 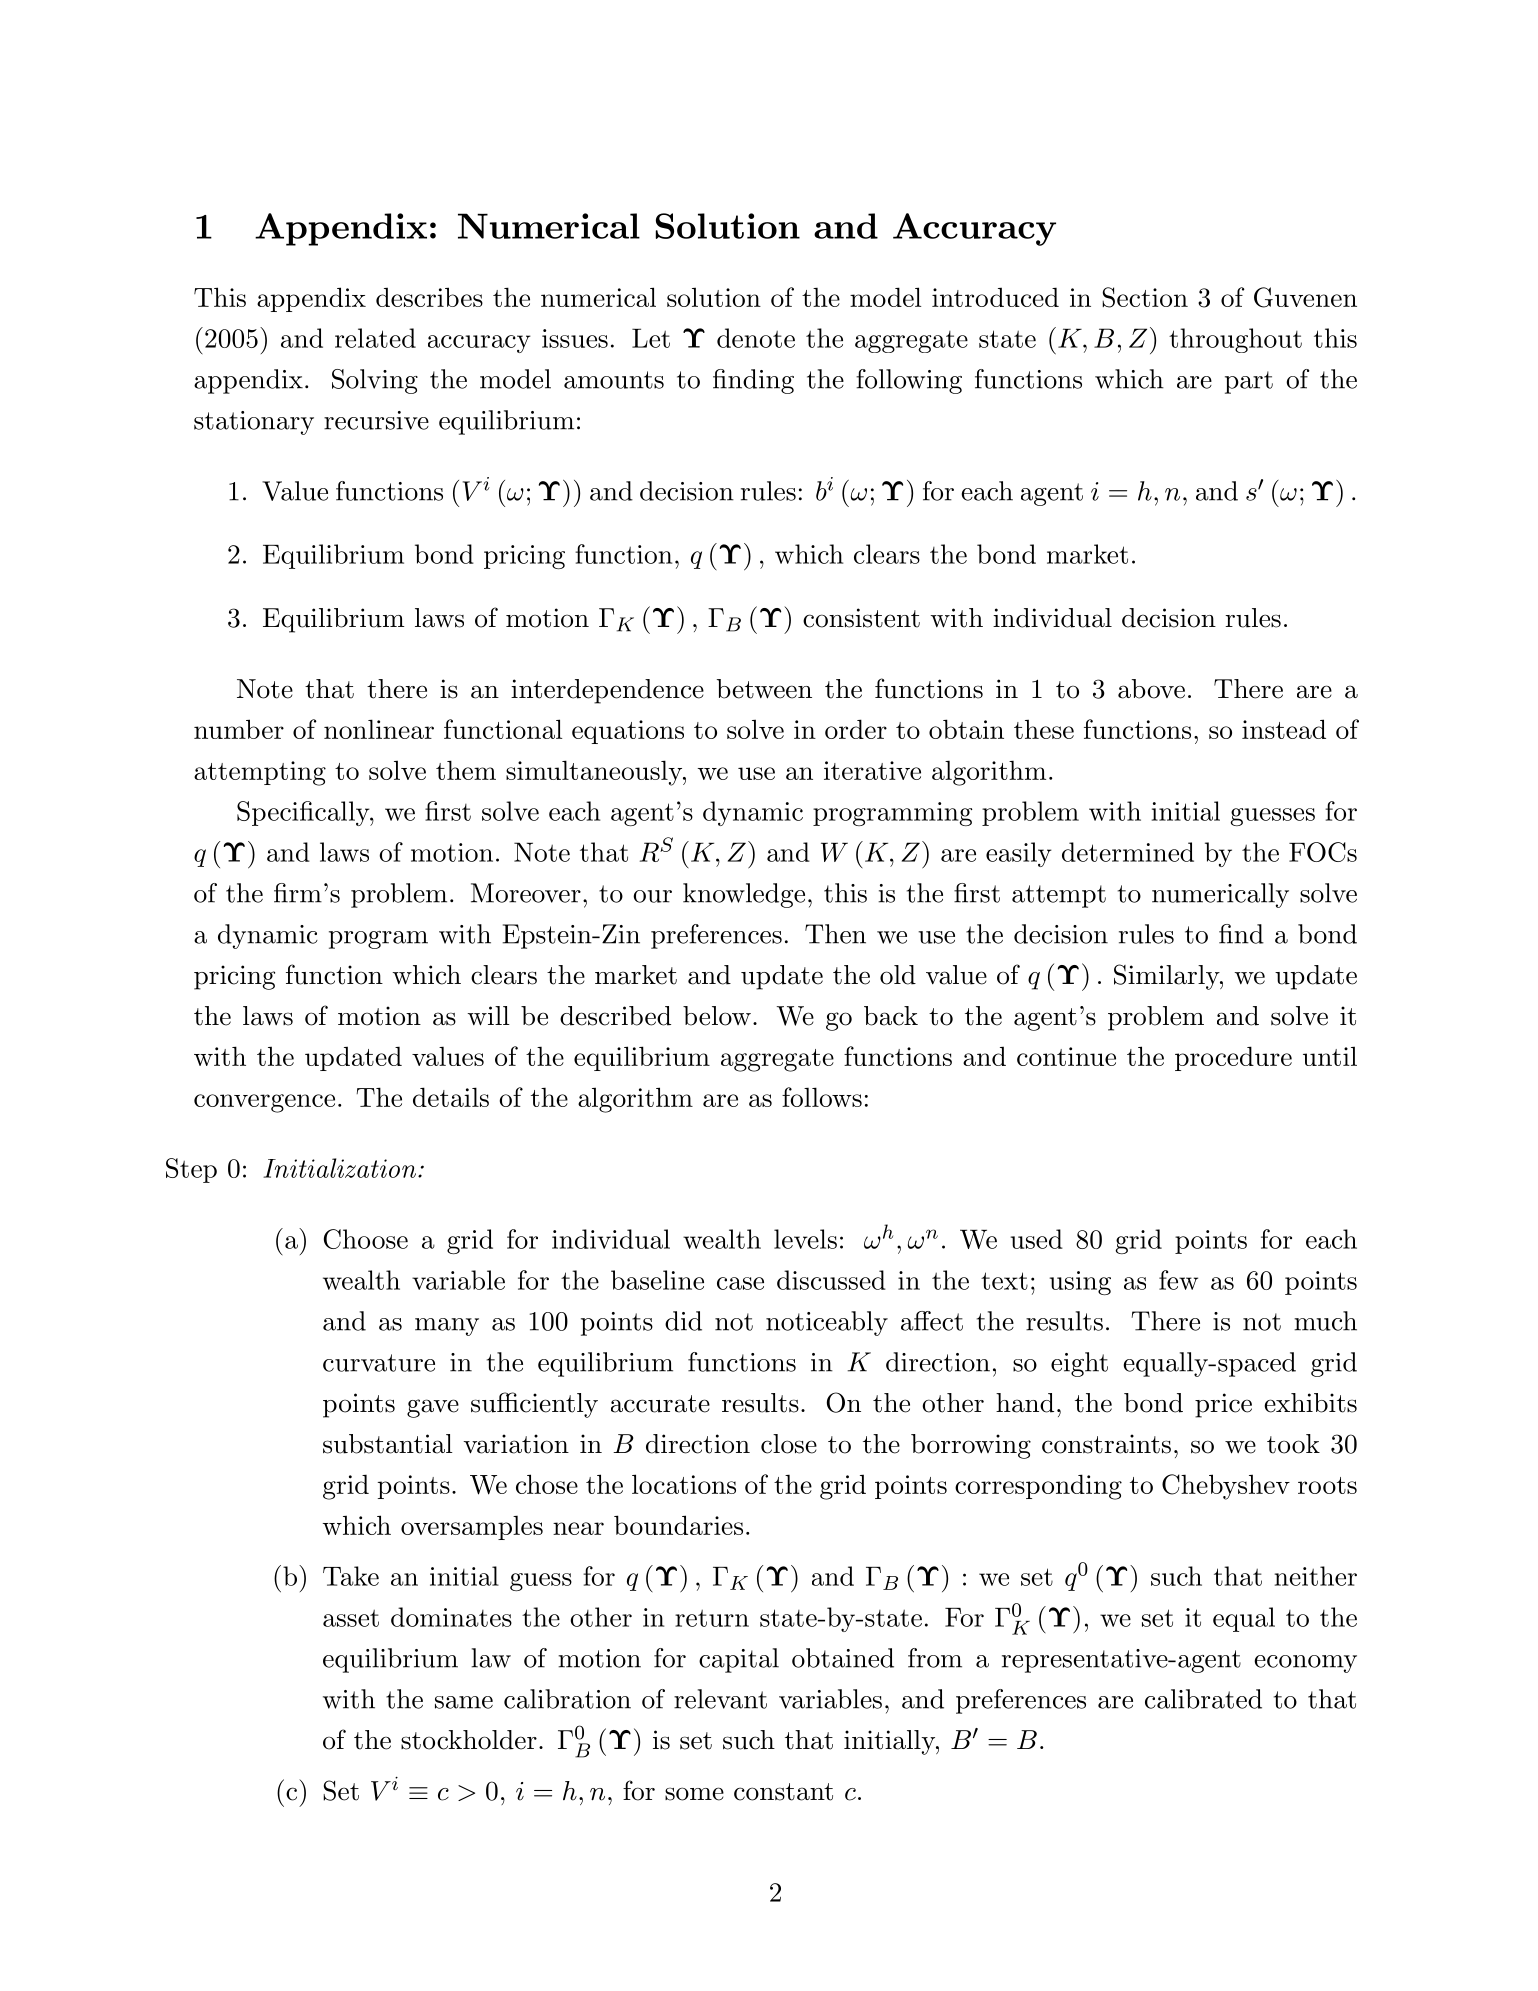 What do you see at coordinates (466, 770) in the page?
I see `them` at bounding box center [466, 770].
